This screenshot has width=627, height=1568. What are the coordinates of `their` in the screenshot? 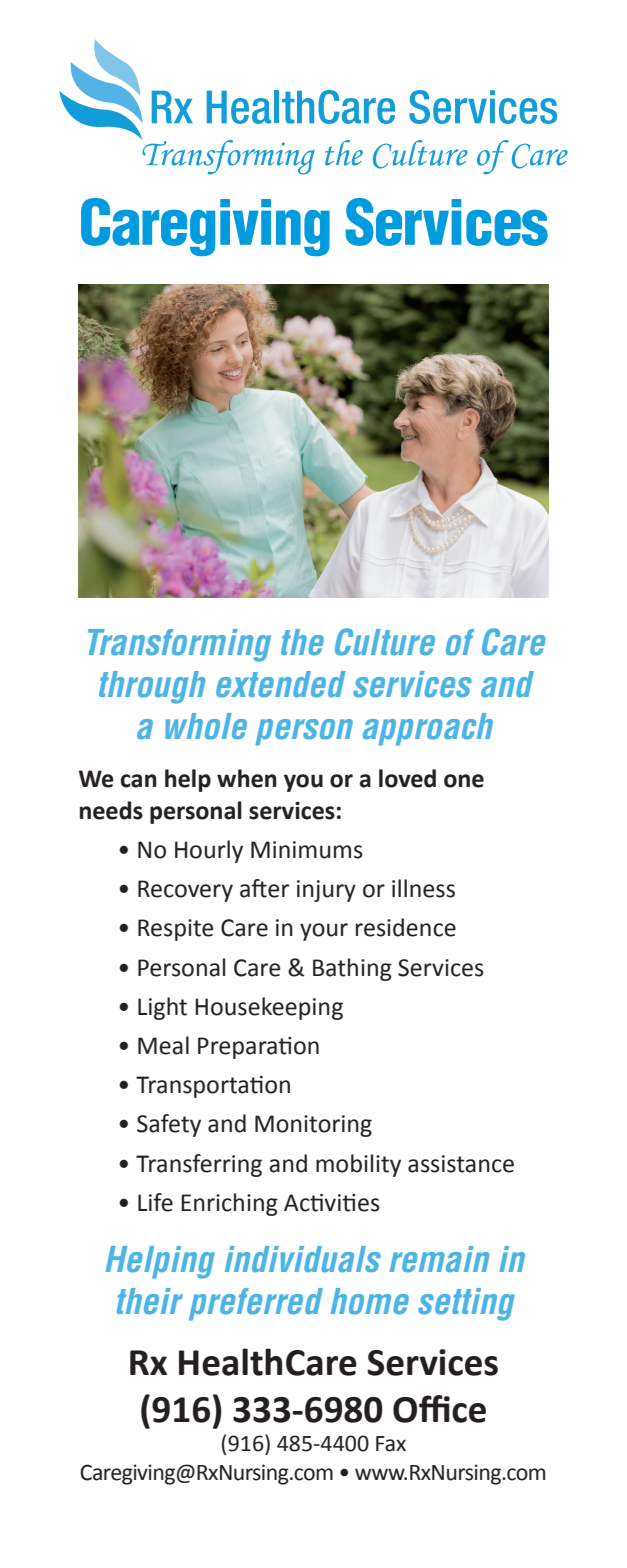 It's located at (150, 1301).
